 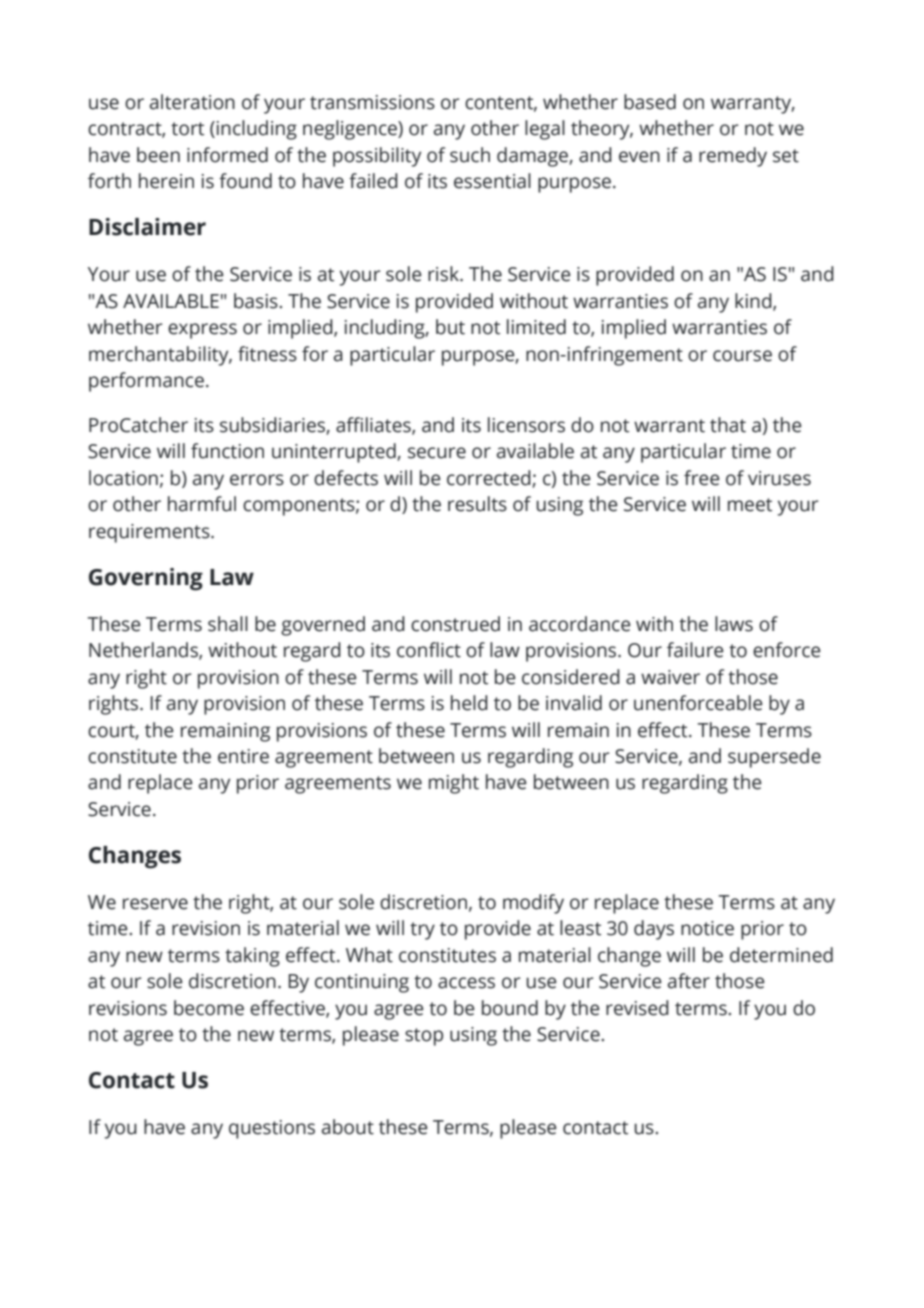 What do you see at coordinates (733, 157) in the page?
I see `remedy` at bounding box center [733, 157].
